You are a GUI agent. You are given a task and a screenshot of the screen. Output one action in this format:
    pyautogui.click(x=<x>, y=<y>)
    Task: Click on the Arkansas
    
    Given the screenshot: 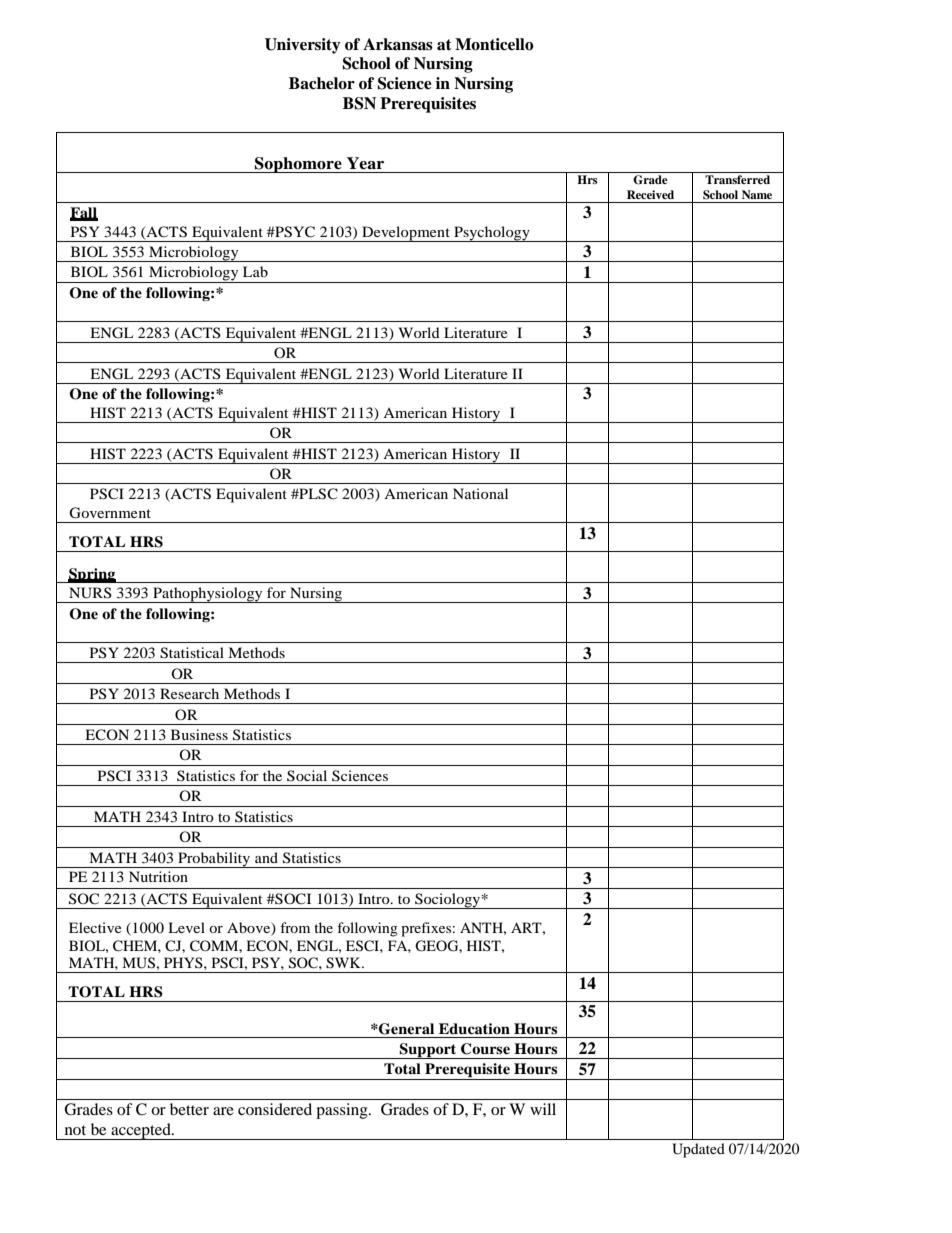 What is the action you would take?
    pyautogui.click(x=398, y=44)
